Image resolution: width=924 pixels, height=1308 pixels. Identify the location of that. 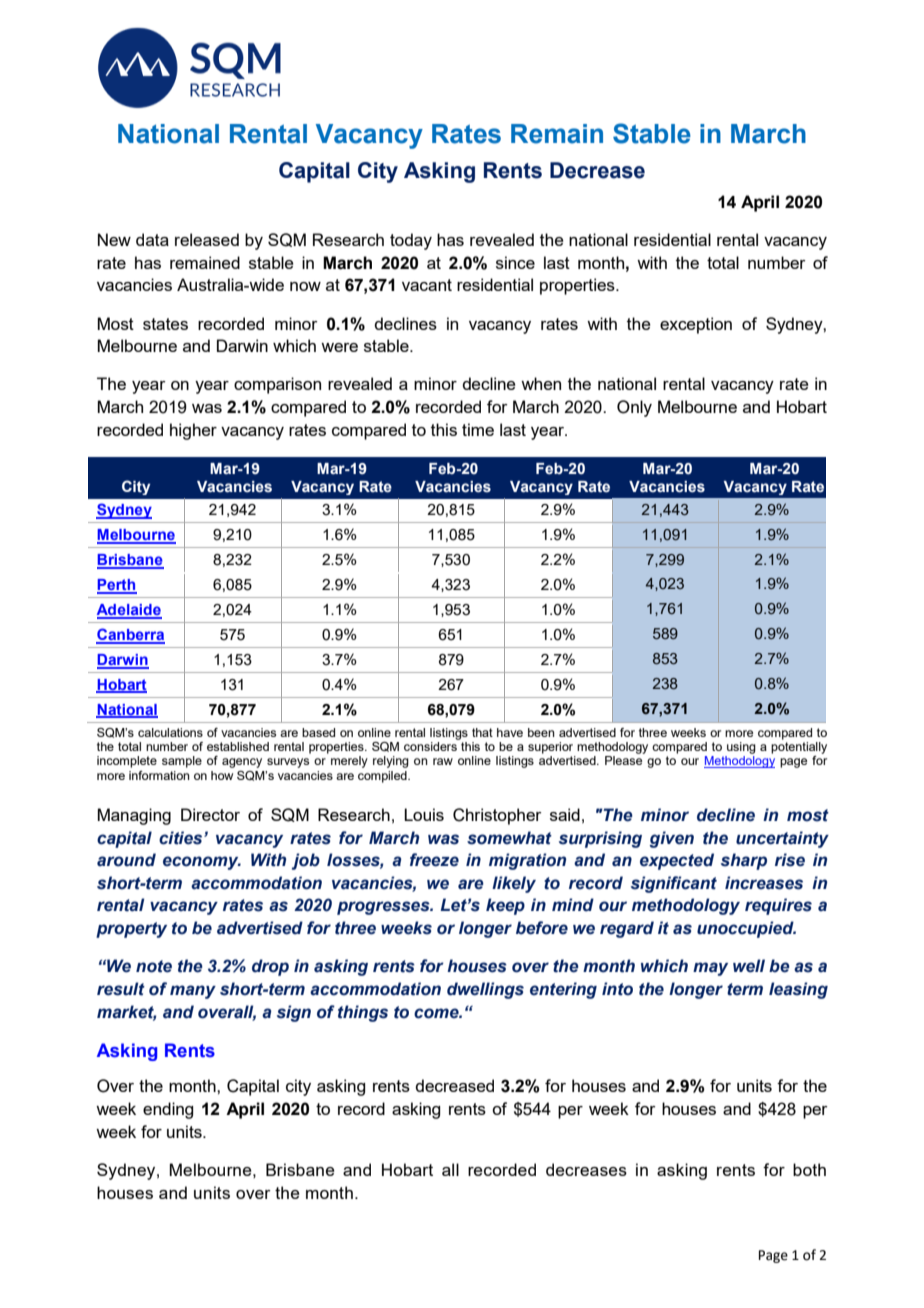
(482, 732).
